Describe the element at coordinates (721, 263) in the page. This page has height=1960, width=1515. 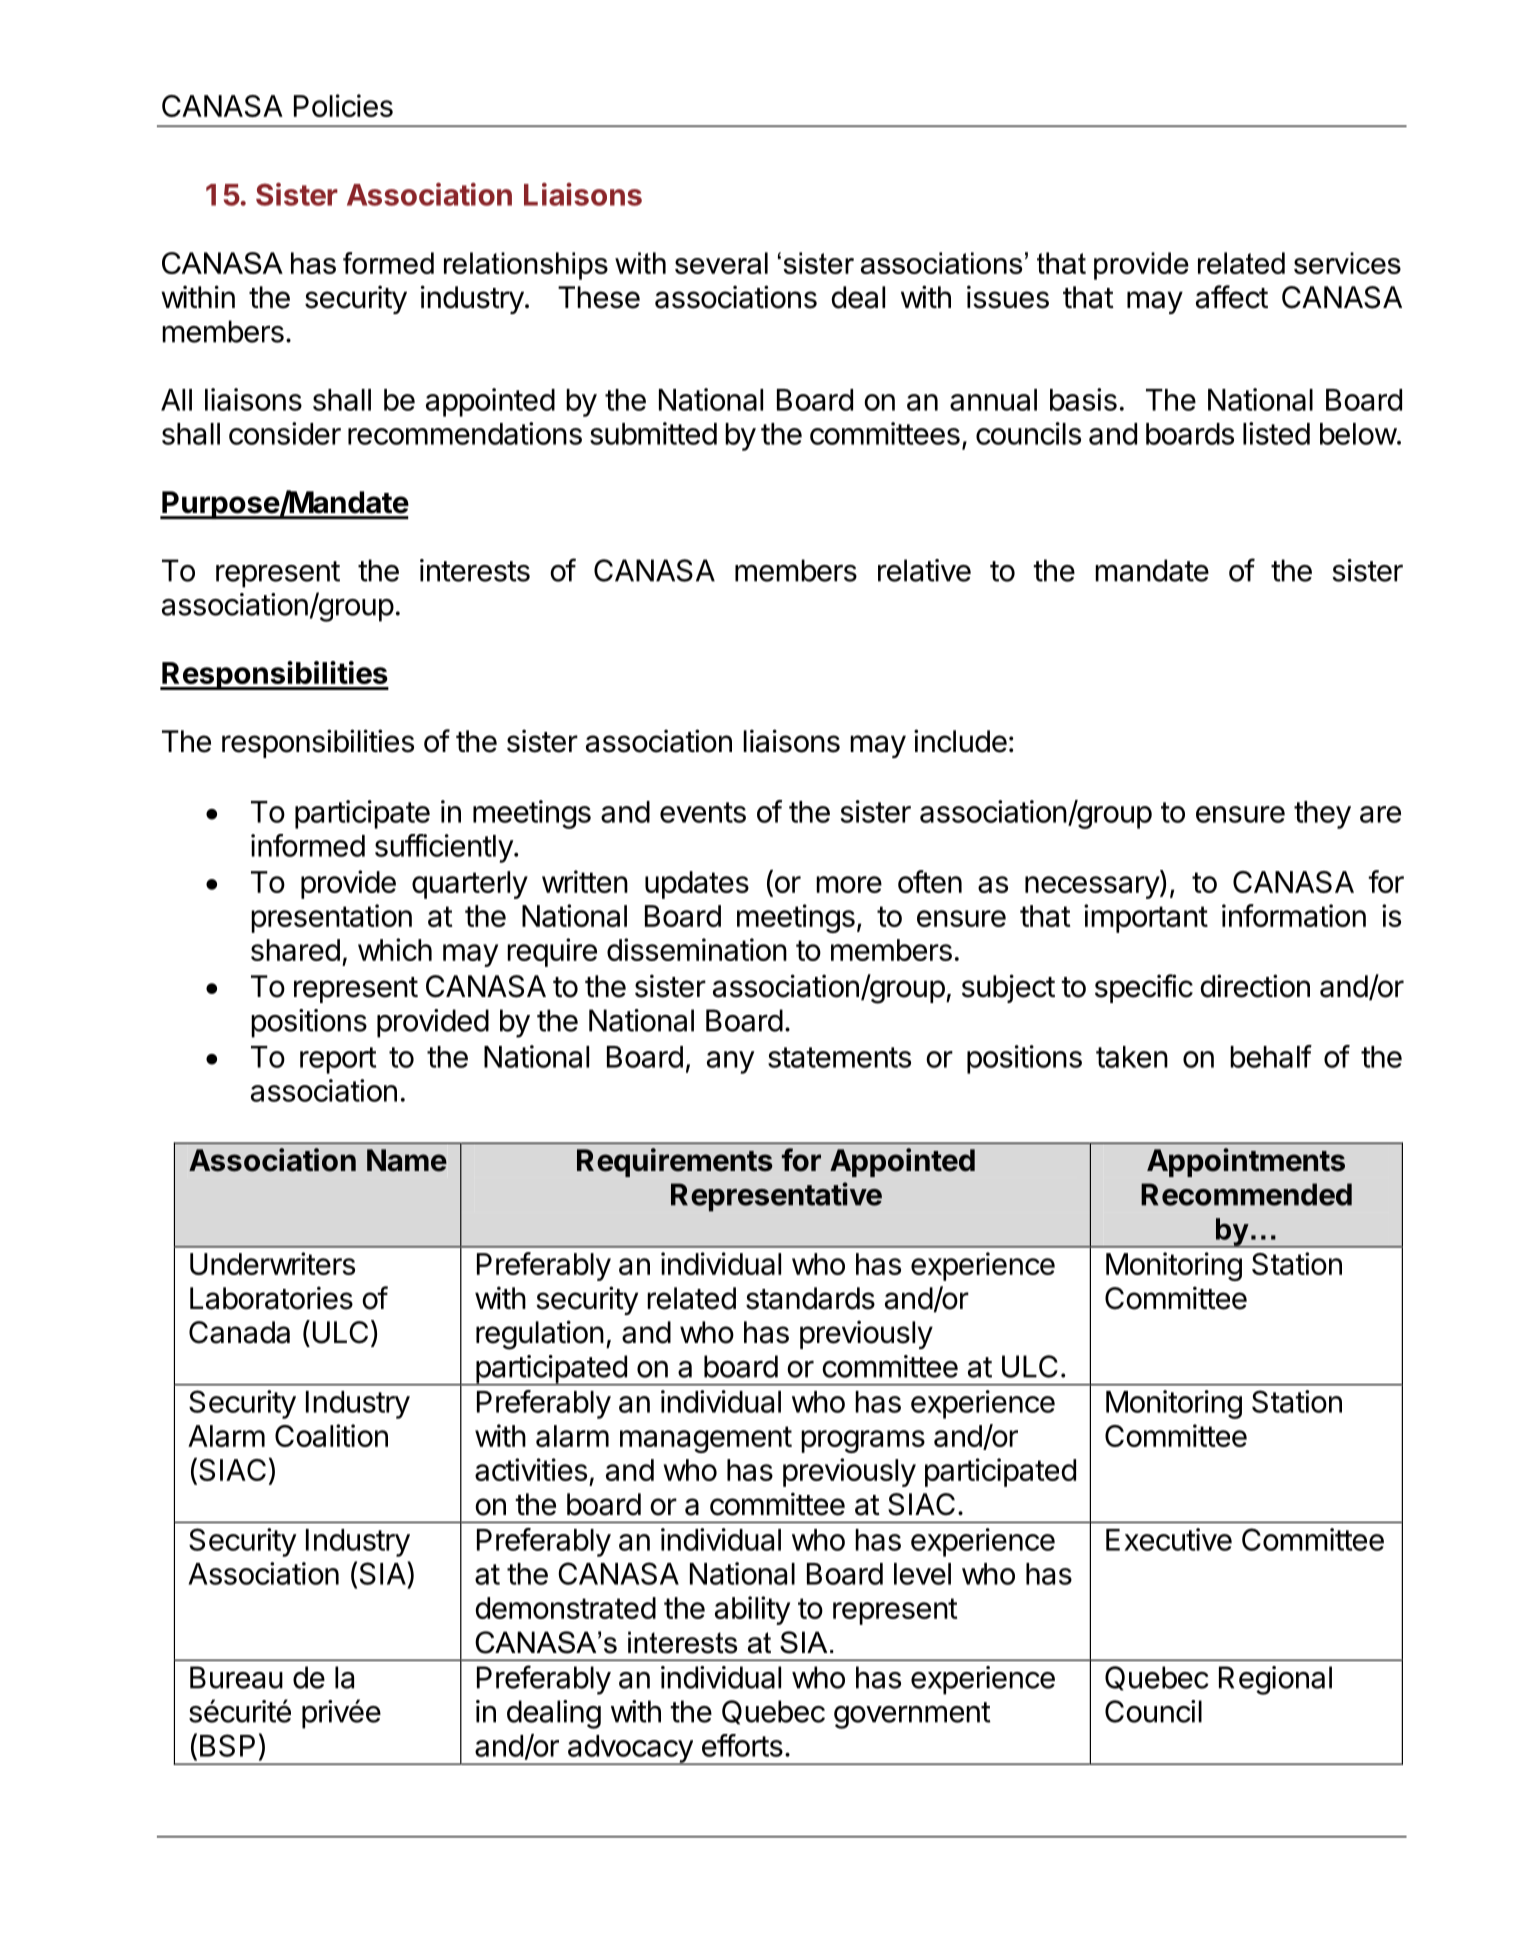
I see `several` at that location.
